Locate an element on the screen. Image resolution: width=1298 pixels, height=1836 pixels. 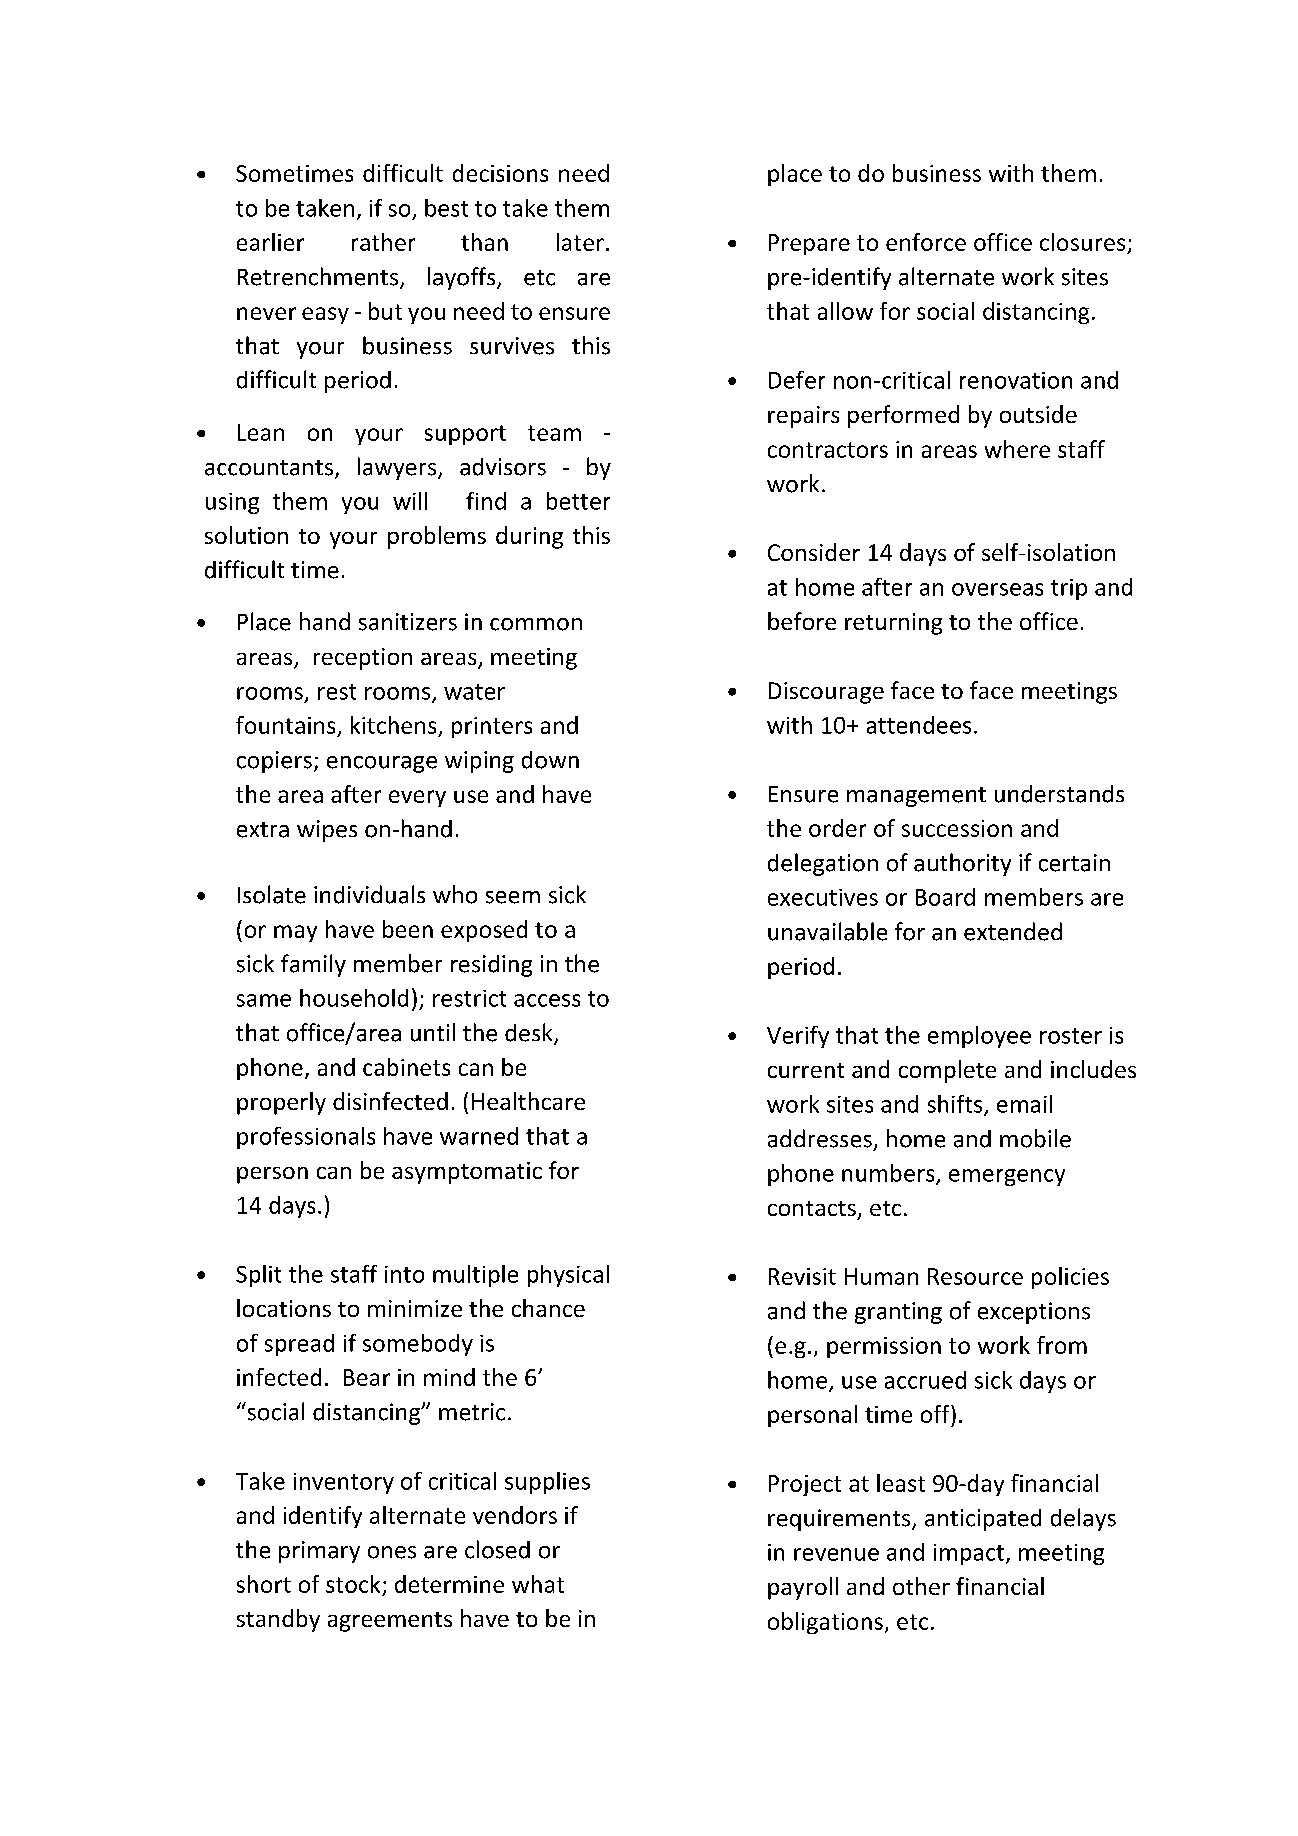
what is located at coordinates (538, 1584).
